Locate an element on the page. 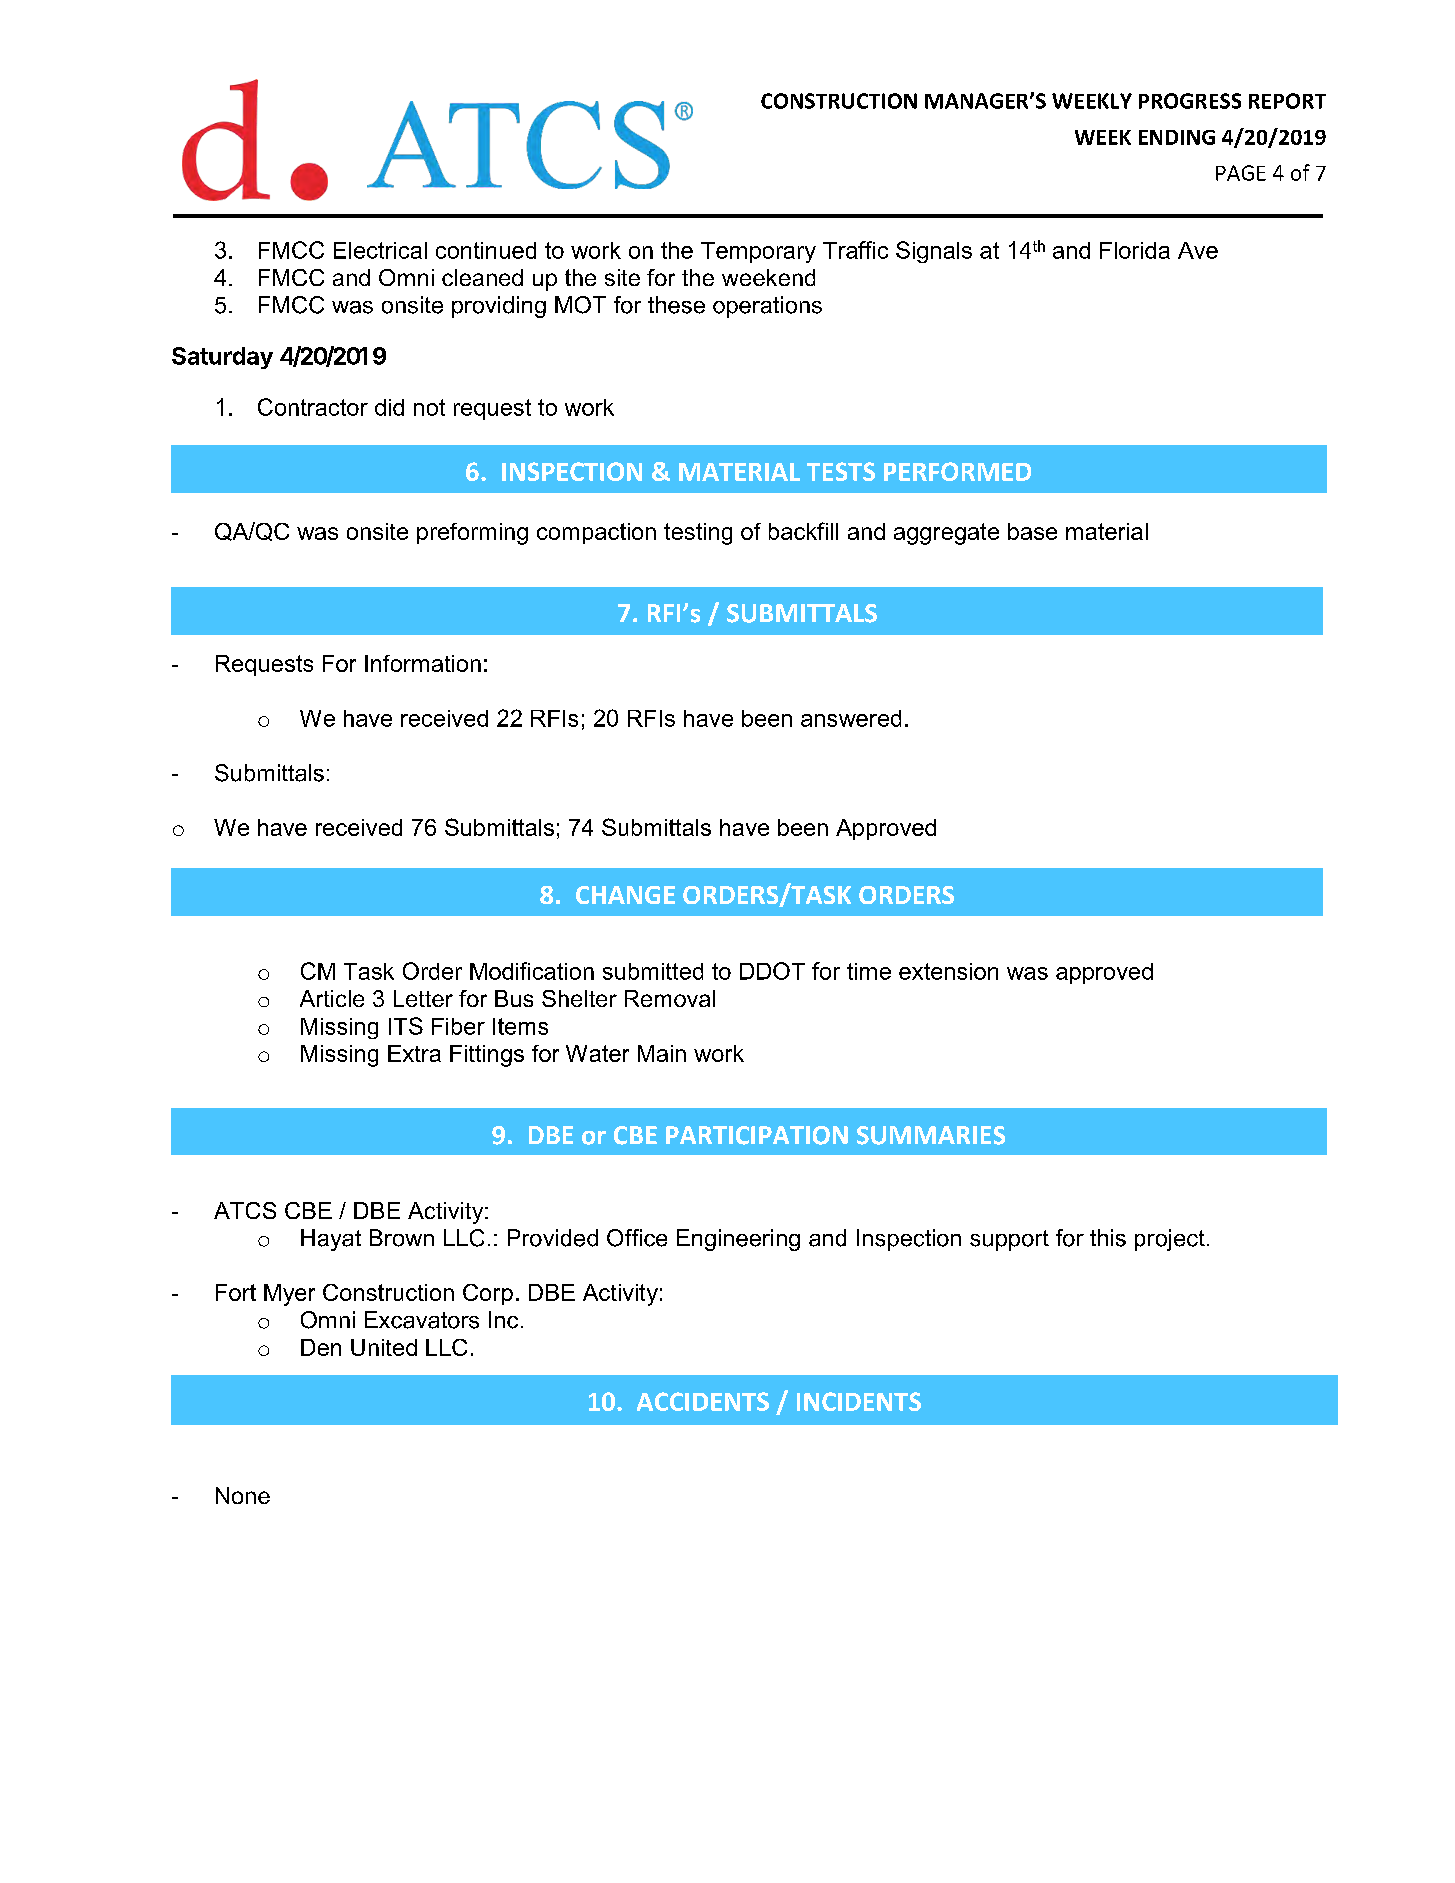  answered is located at coordinates (851, 718).
